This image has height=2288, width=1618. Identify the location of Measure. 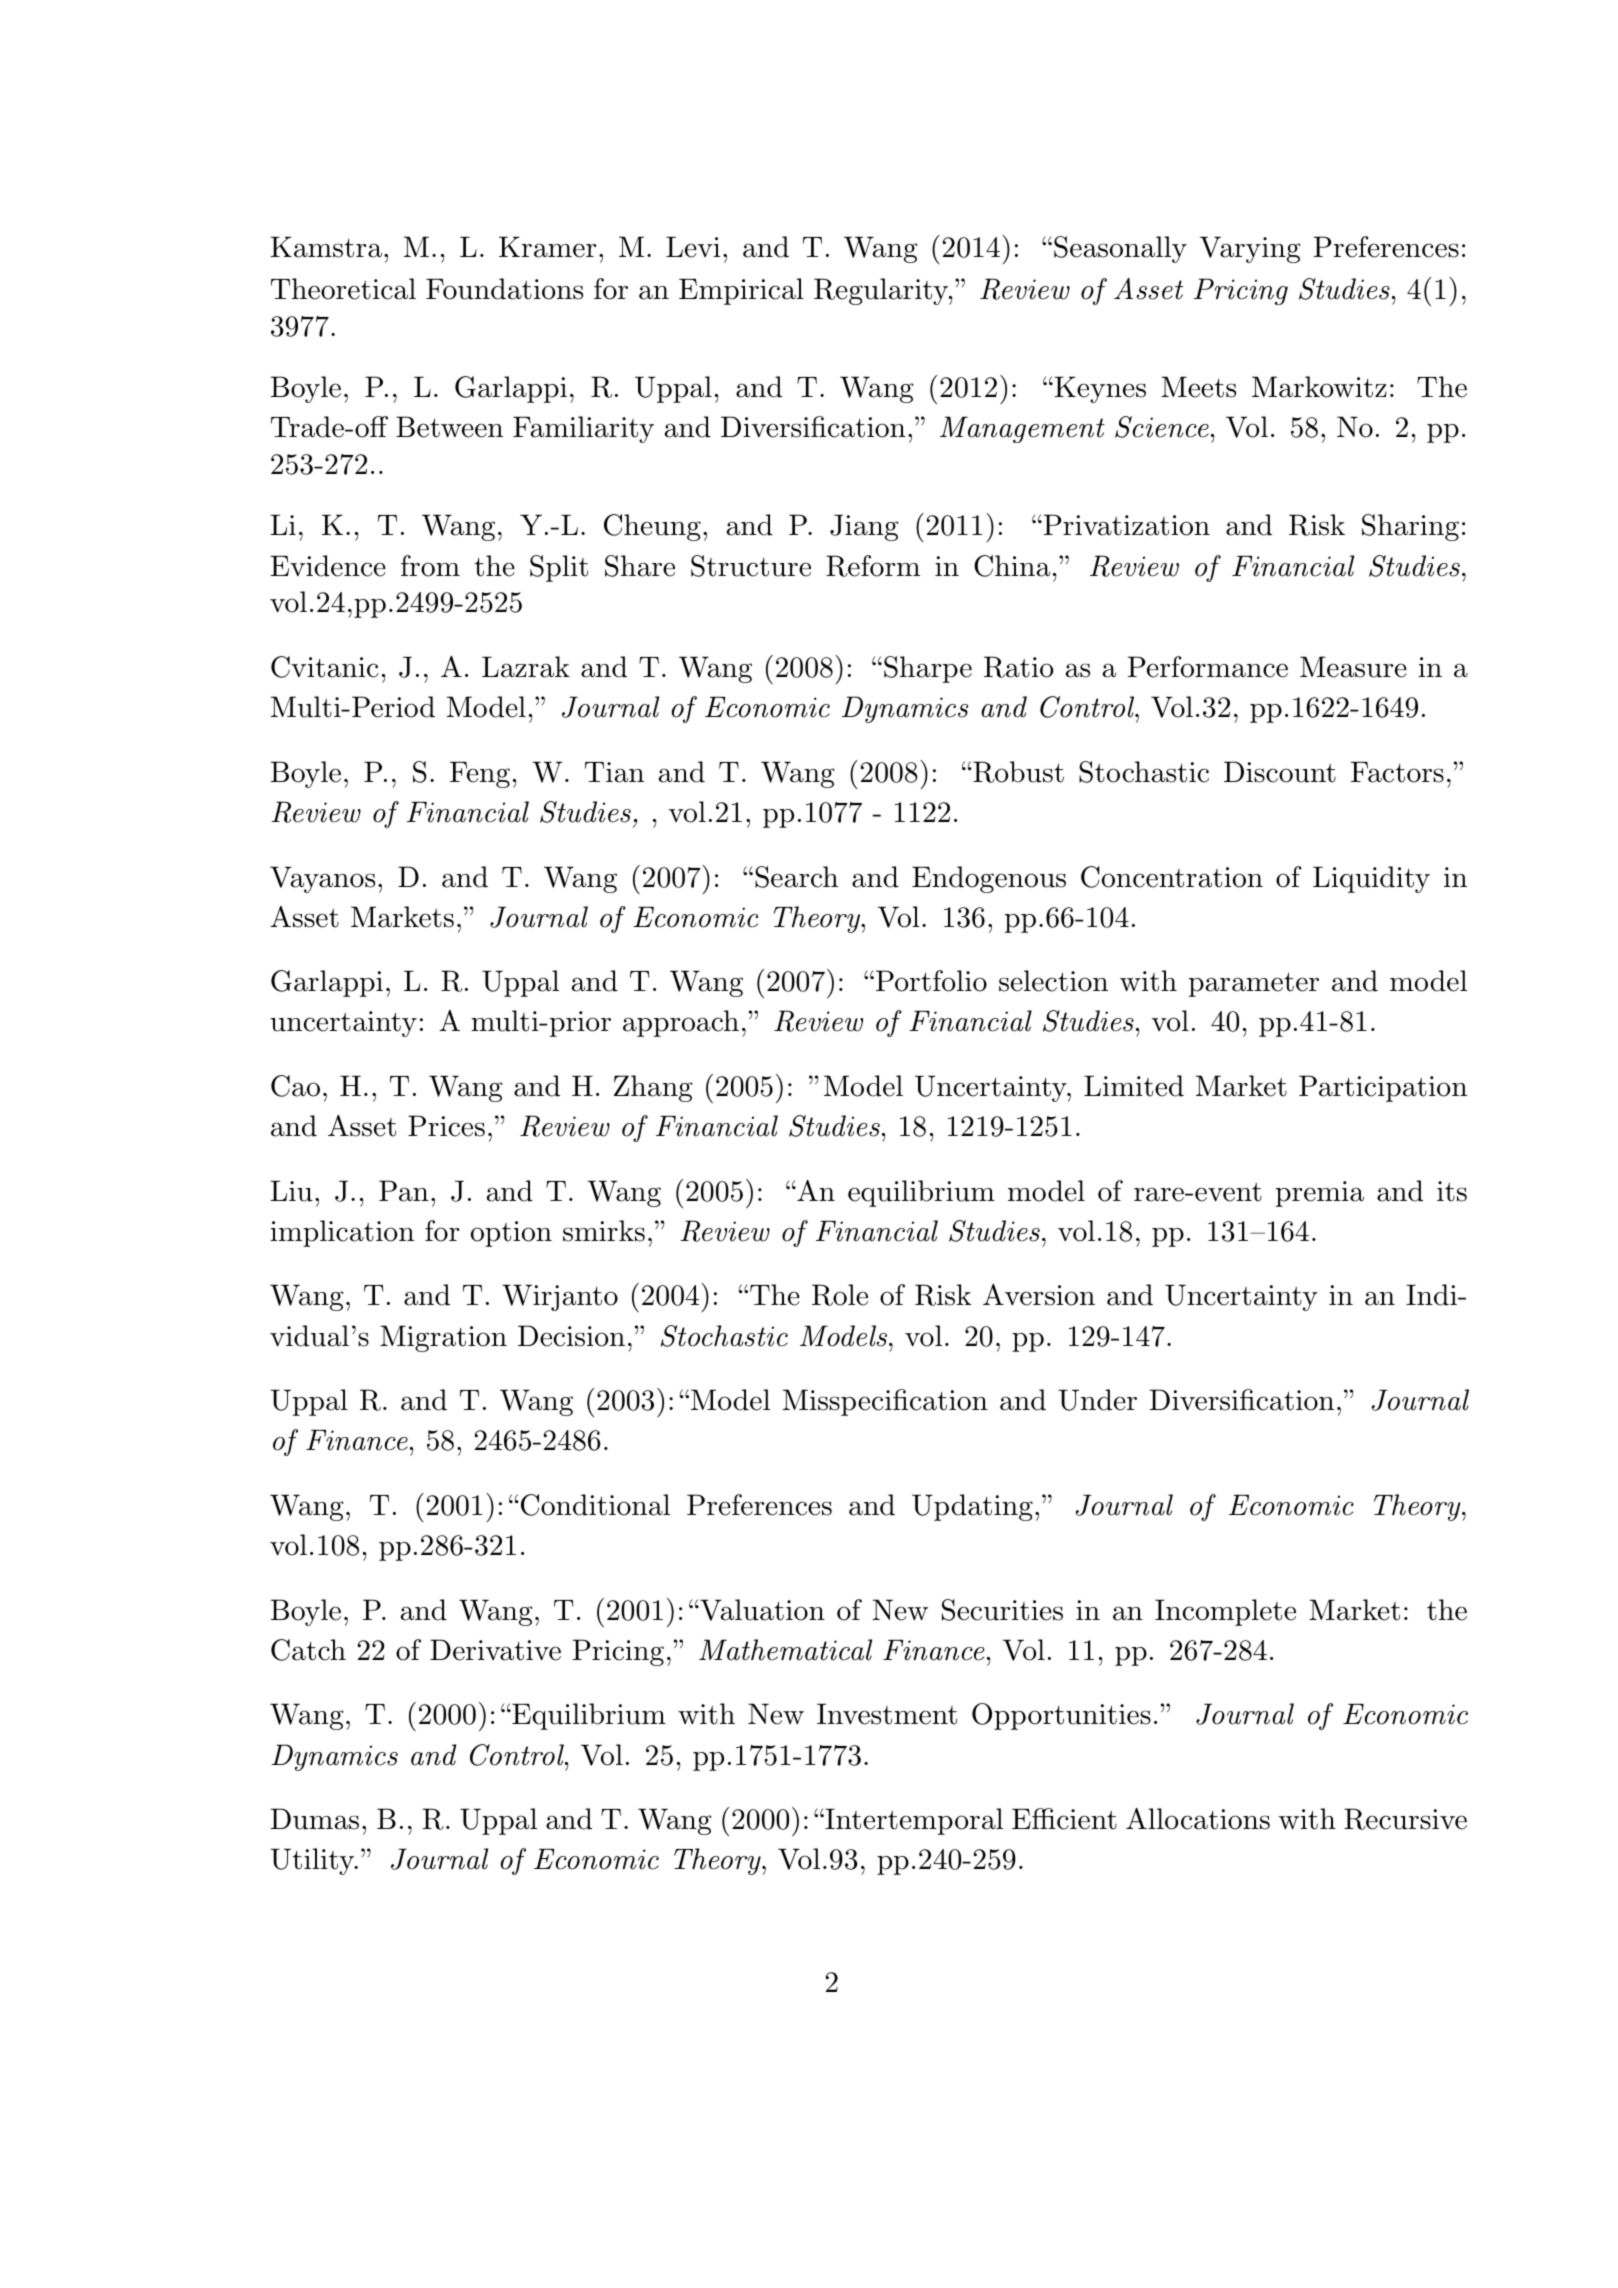
(1353, 667).
